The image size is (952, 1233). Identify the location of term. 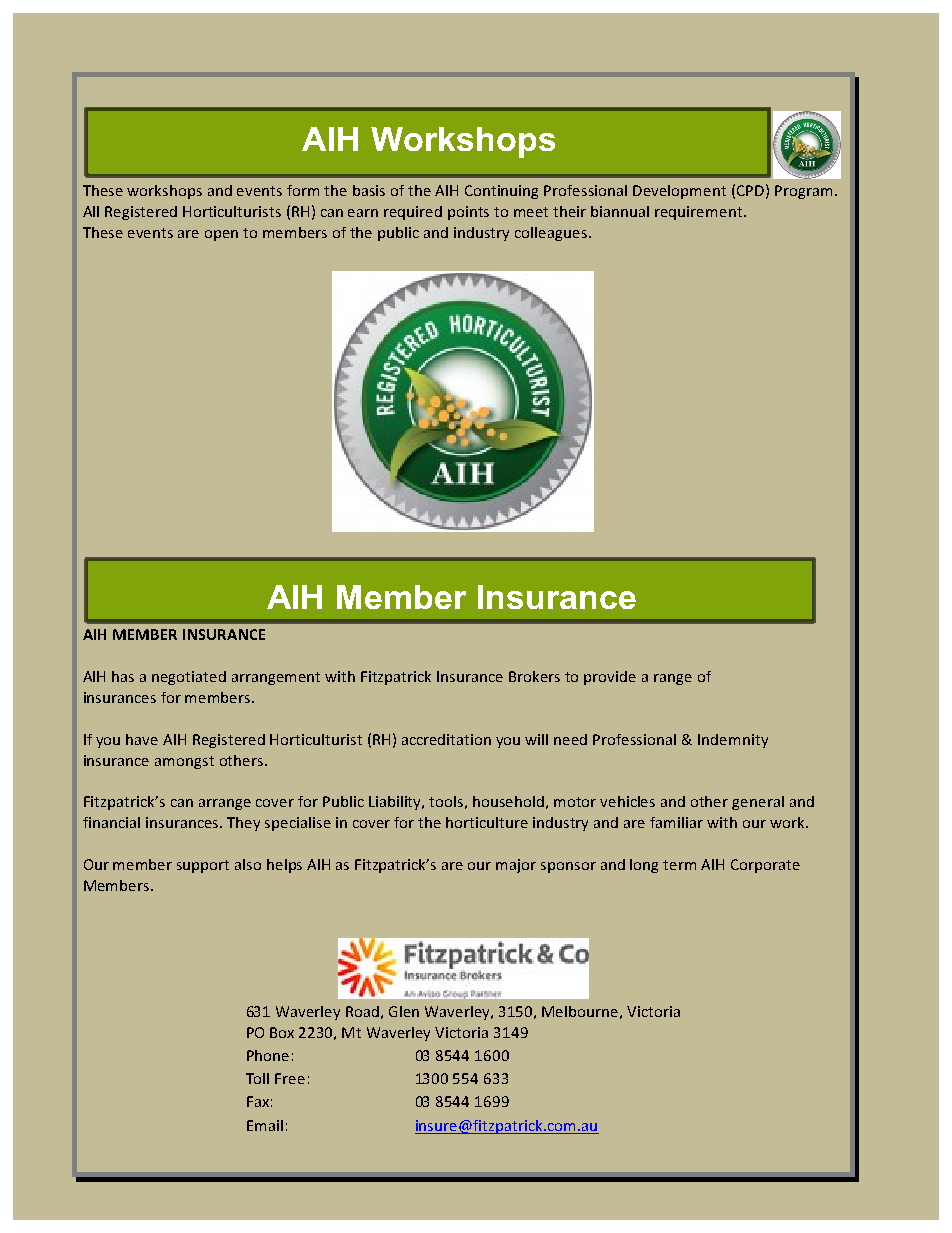
(679, 865).
